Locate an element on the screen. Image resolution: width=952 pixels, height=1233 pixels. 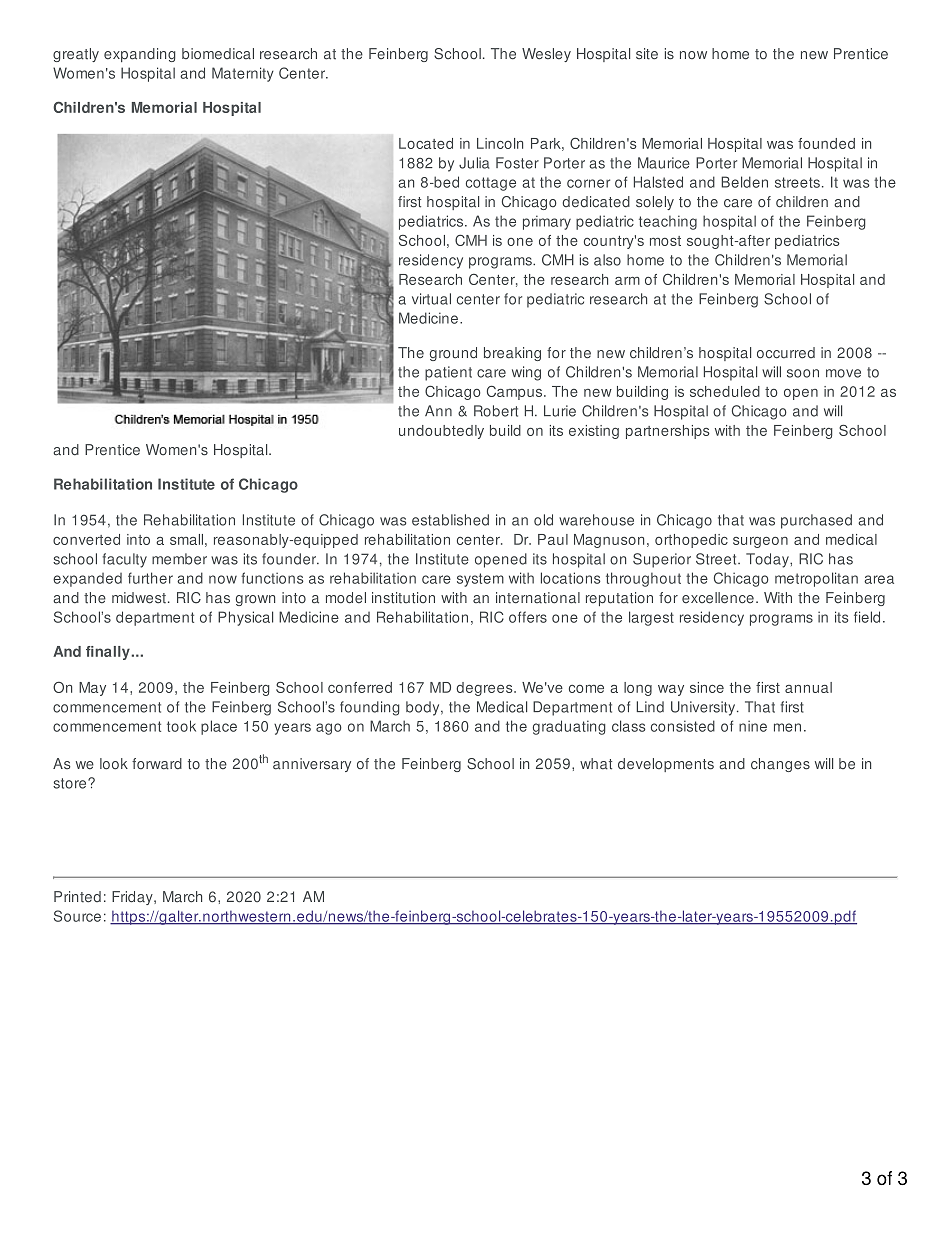
established is located at coordinates (450, 520).
